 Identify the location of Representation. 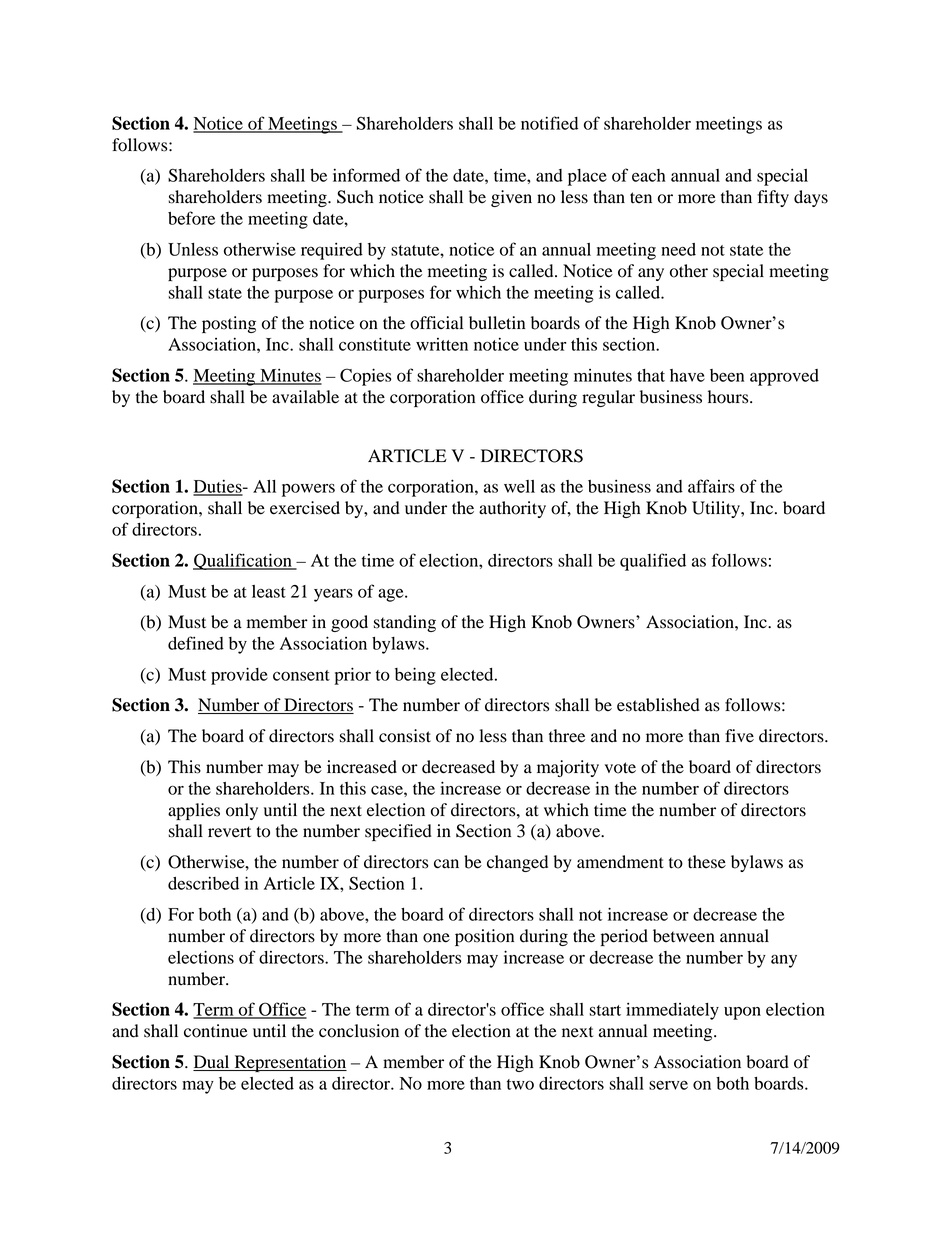
(289, 1063).
